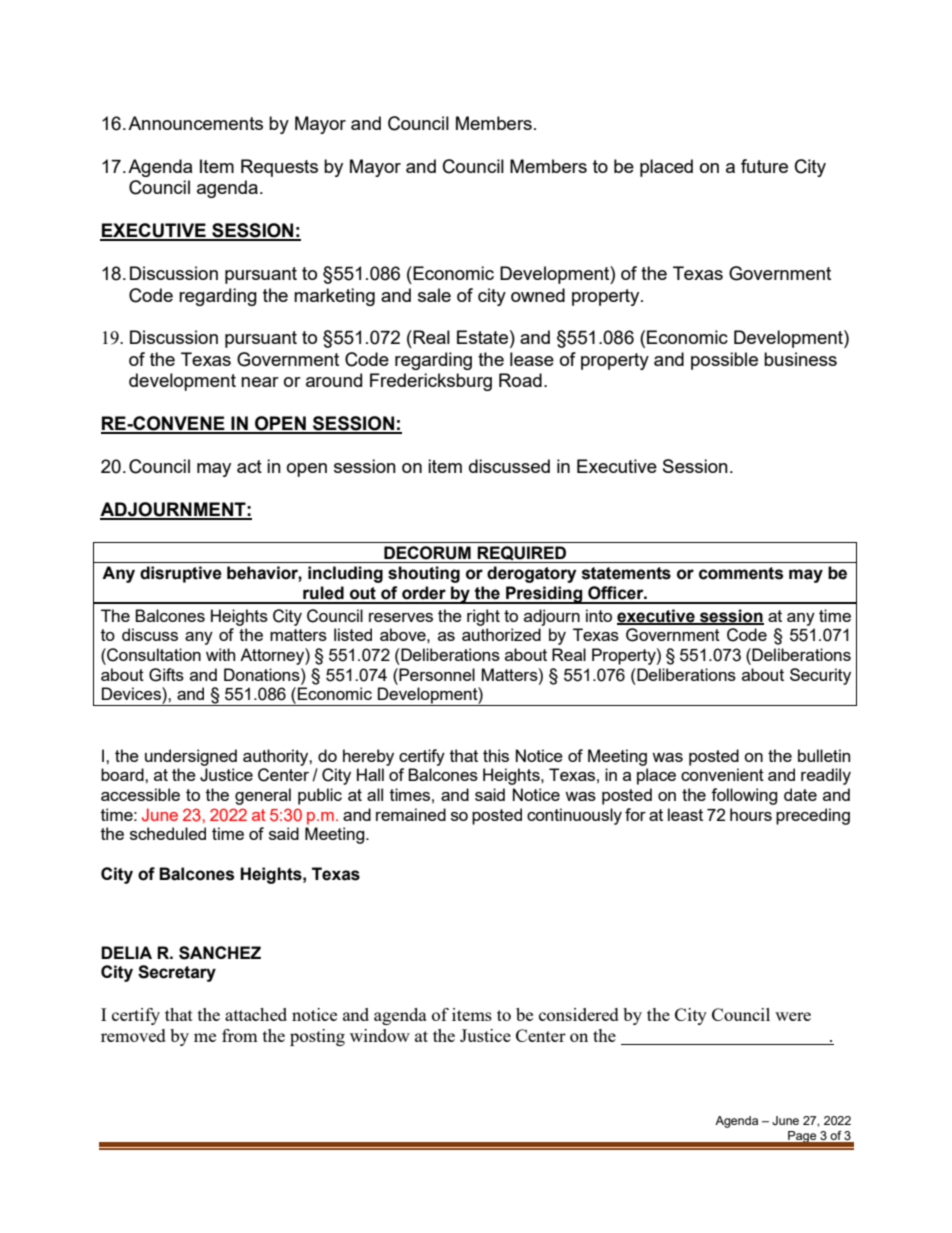  What do you see at coordinates (260, 382) in the screenshot?
I see `near` at bounding box center [260, 382].
